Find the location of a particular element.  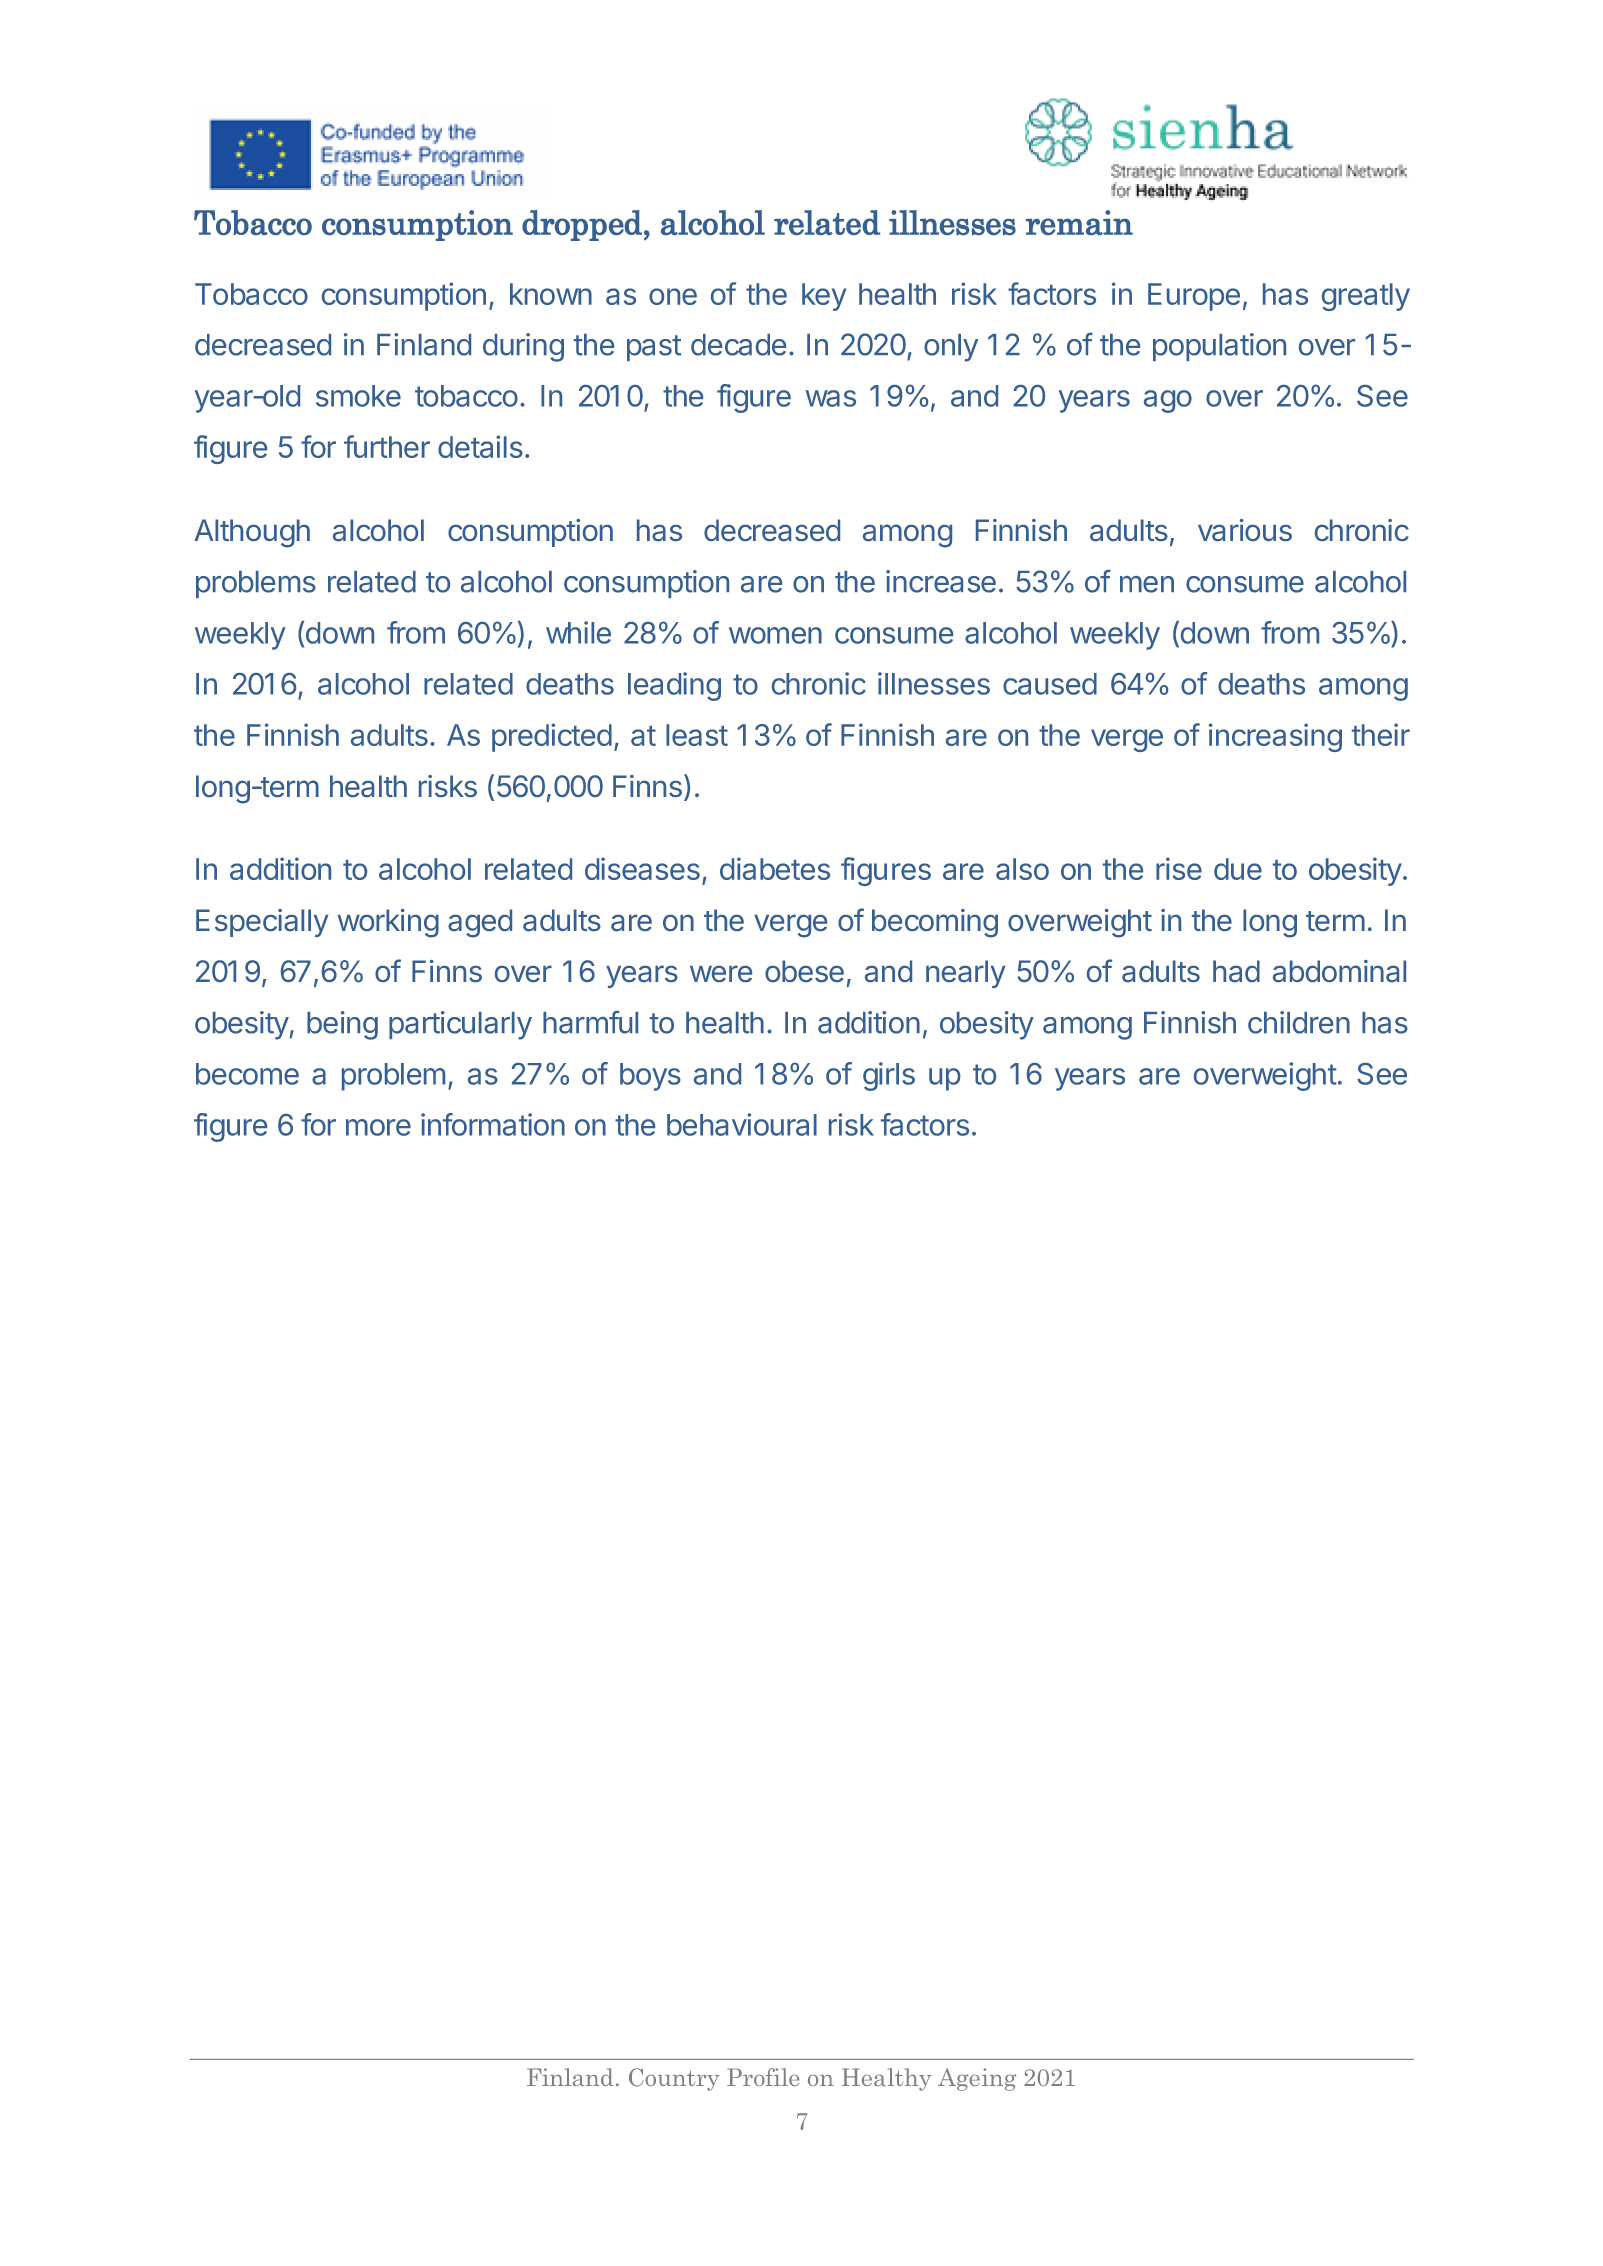

key is located at coordinates (824, 297).
